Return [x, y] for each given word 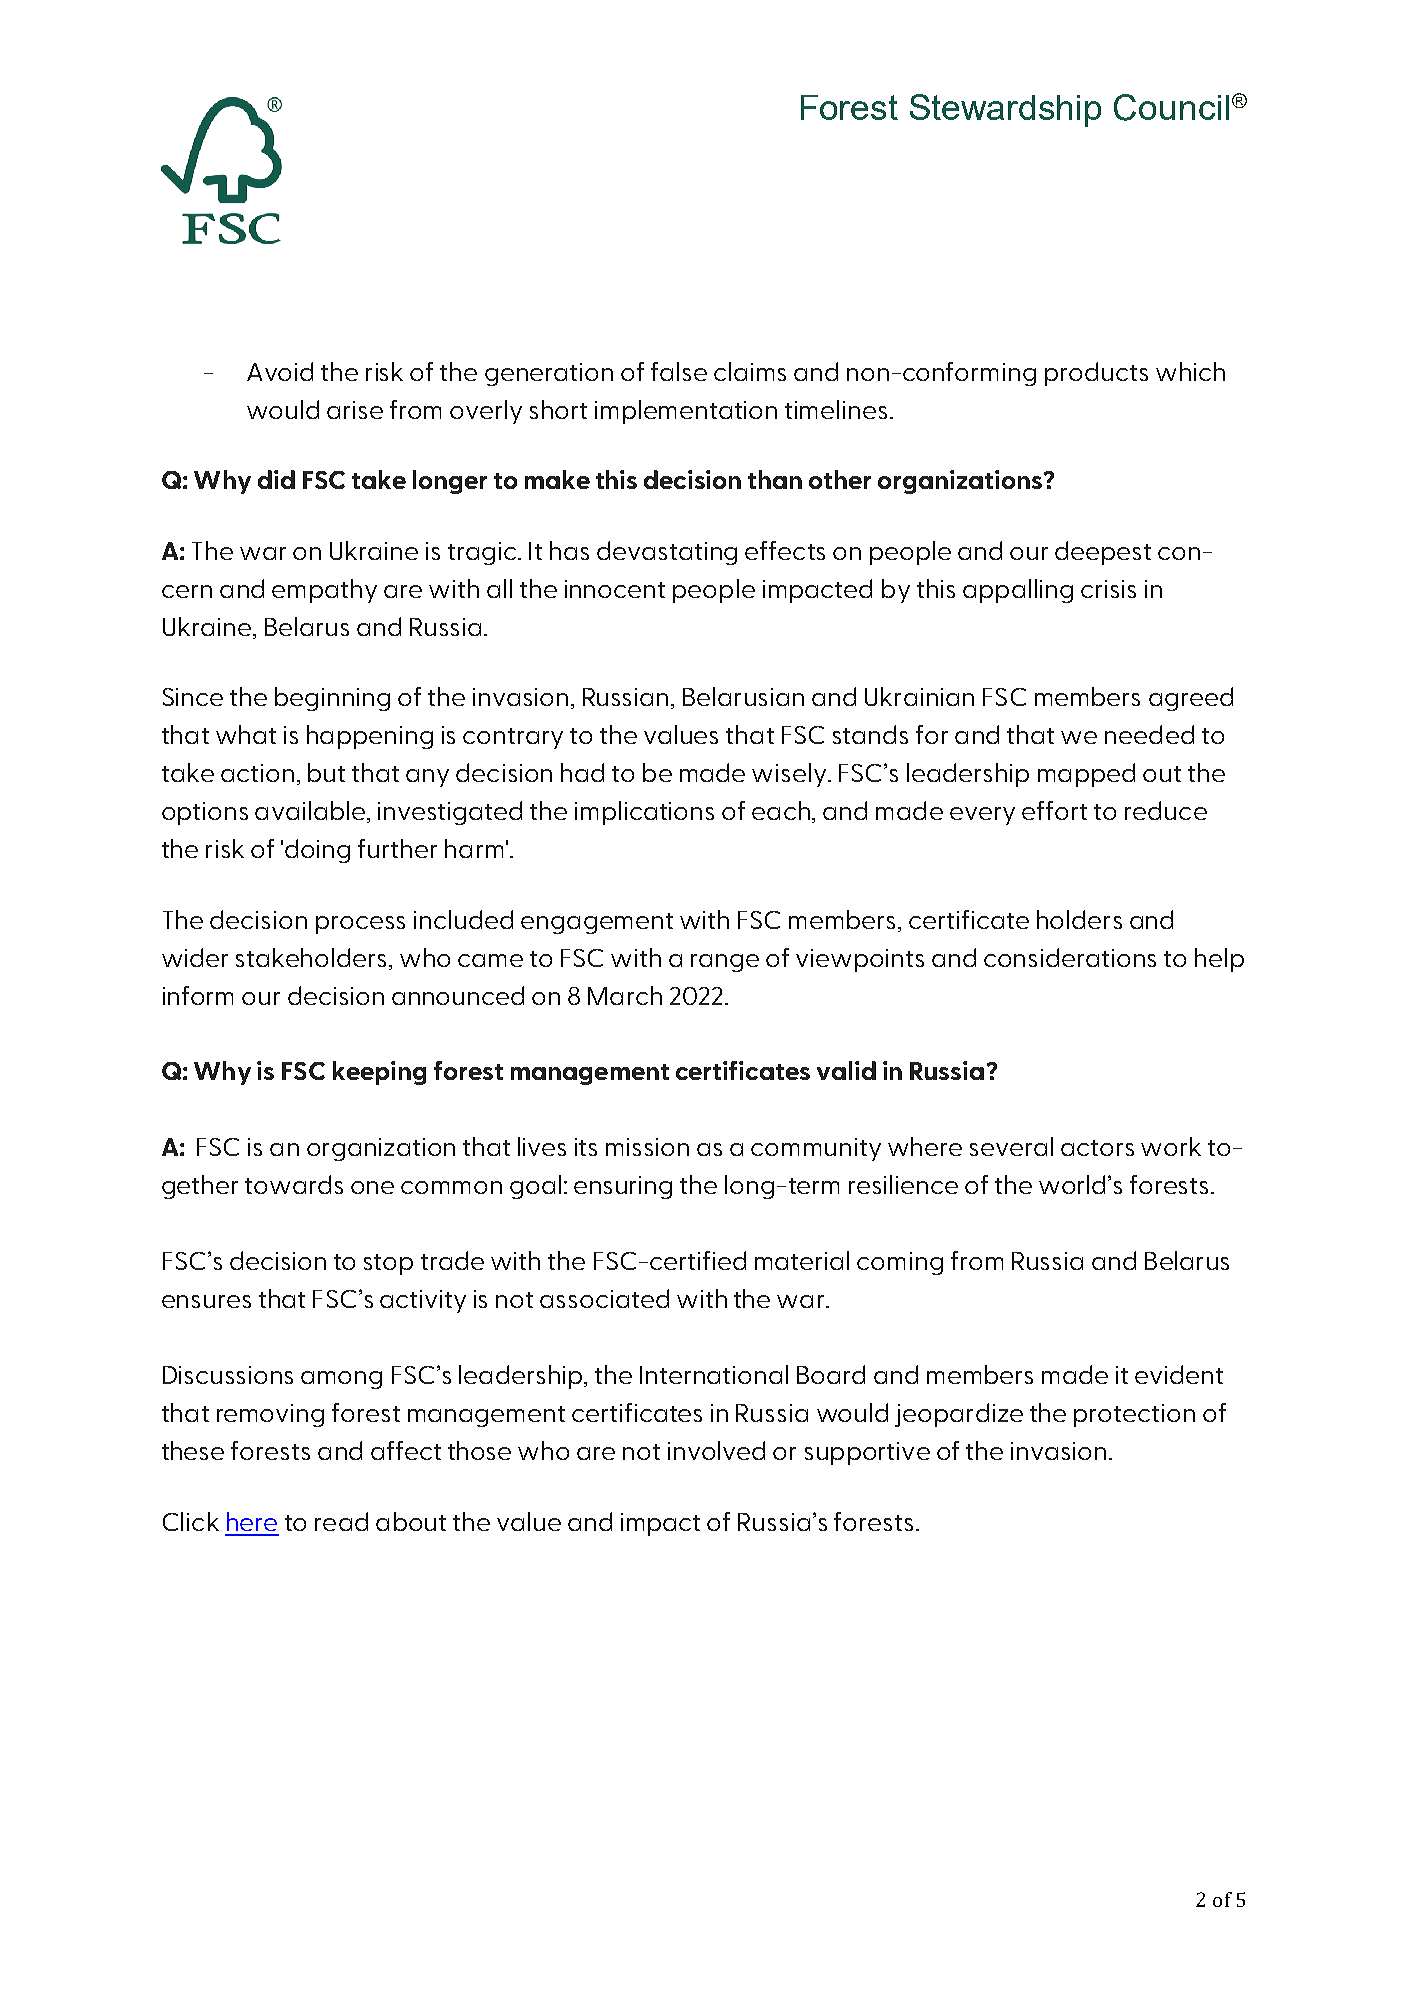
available [311, 812]
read [341, 1521]
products [1096, 374]
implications [644, 813]
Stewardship [1005, 110]
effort [1054, 810]
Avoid [280, 371]
